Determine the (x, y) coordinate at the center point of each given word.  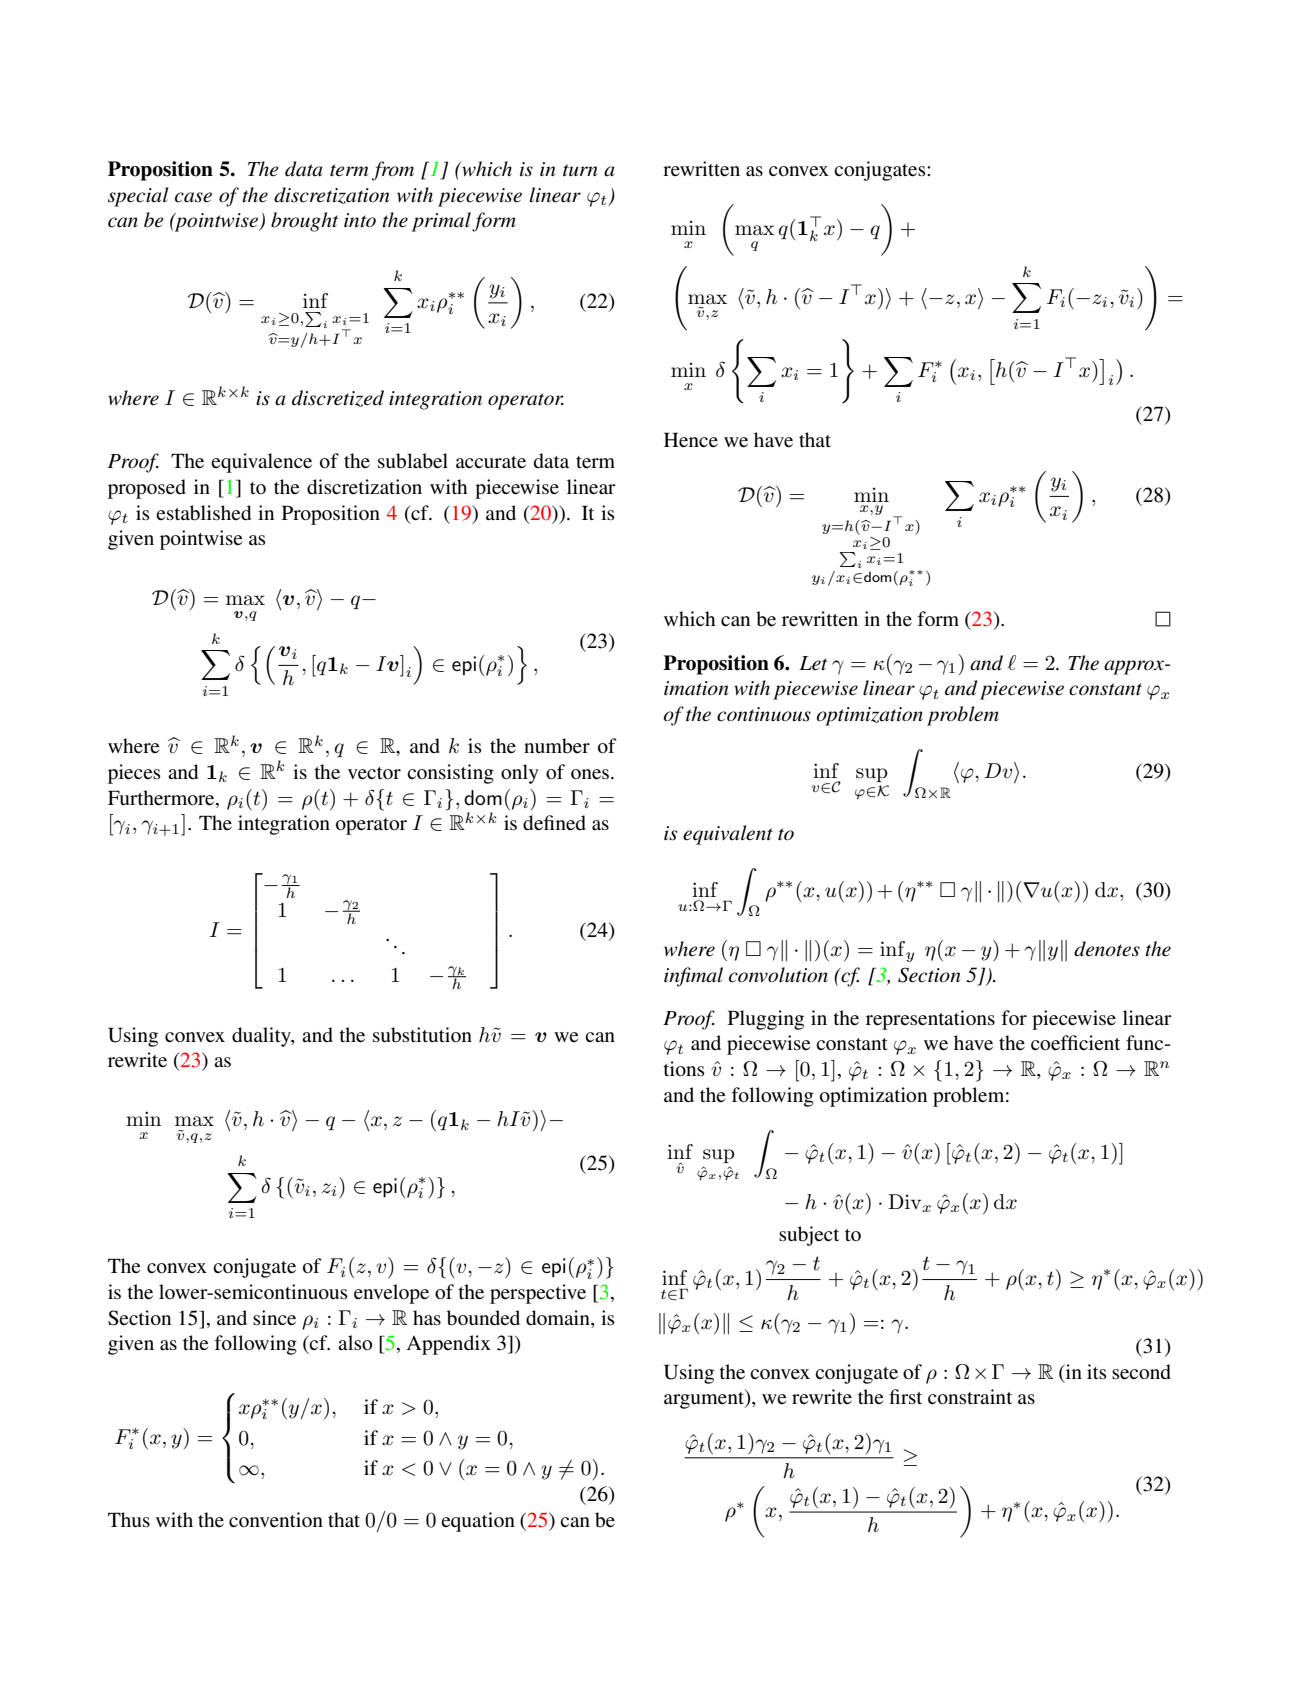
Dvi (1001, 772)
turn (580, 170)
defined (554, 823)
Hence (691, 440)
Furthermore (162, 798)
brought (304, 222)
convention (276, 1519)
